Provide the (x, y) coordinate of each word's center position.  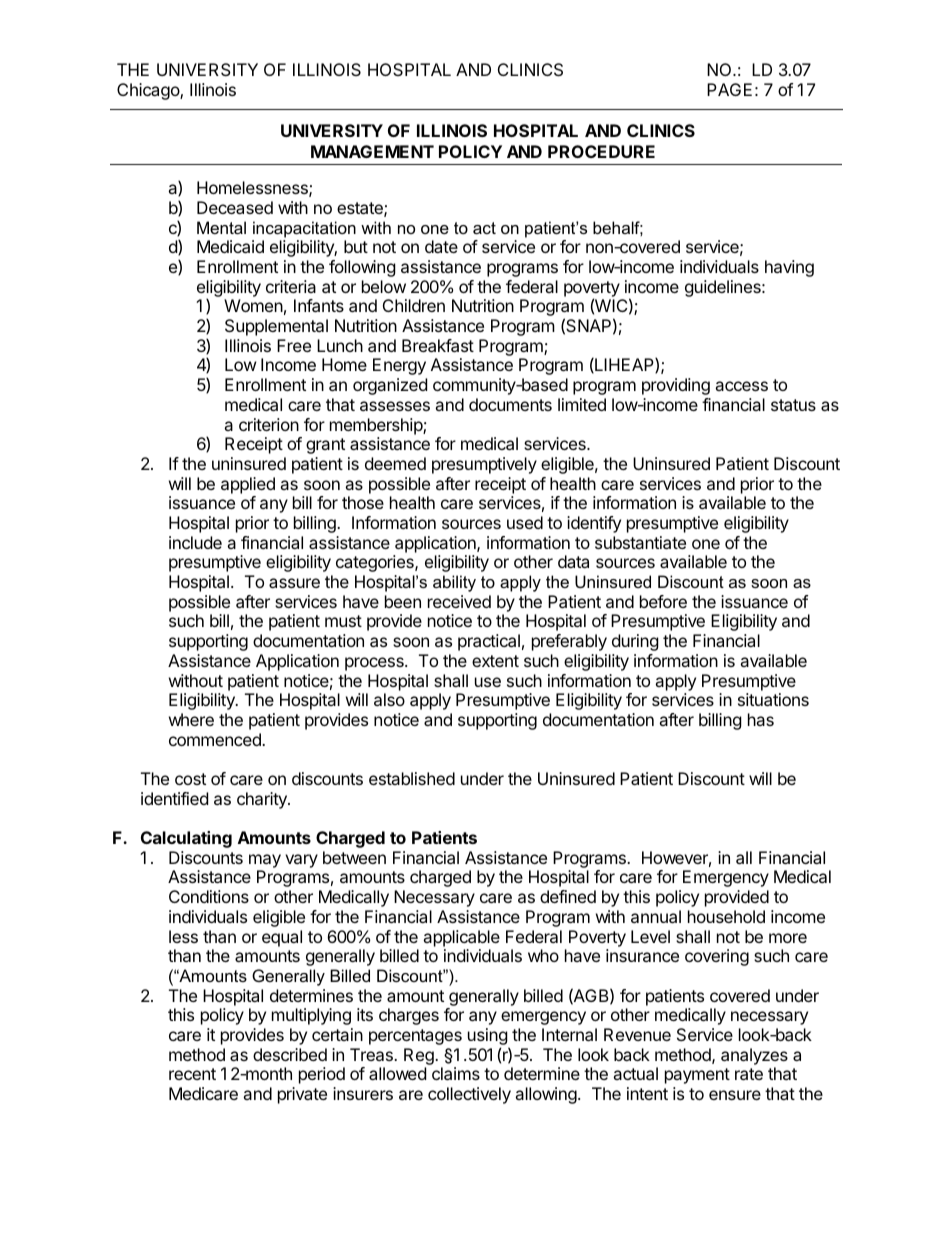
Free (294, 345)
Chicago (149, 91)
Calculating (186, 839)
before (663, 601)
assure (294, 583)
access (741, 386)
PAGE (729, 89)
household (726, 916)
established (412, 778)
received (459, 601)
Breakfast (438, 345)
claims (456, 1073)
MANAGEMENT (372, 151)
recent (192, 1074)
